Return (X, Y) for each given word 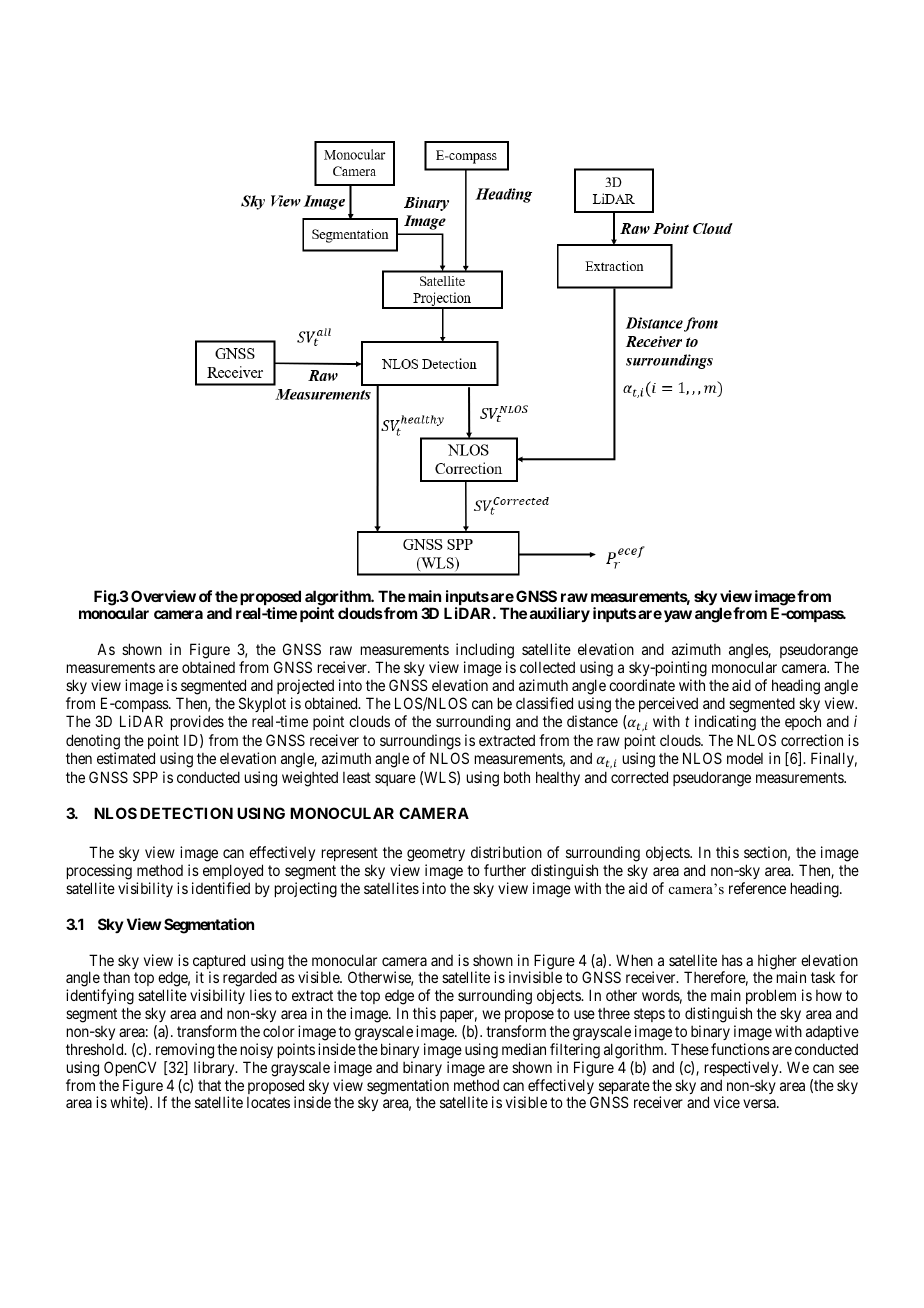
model (745, 758)
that (209, 1085)
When (634, 960)
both (517, 777)
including (485, 651)
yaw (678, 616)
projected (305, 686)
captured (219, 963)
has (732, 960)
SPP (145, 777)
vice (727, 1102)
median (524, 1049)
